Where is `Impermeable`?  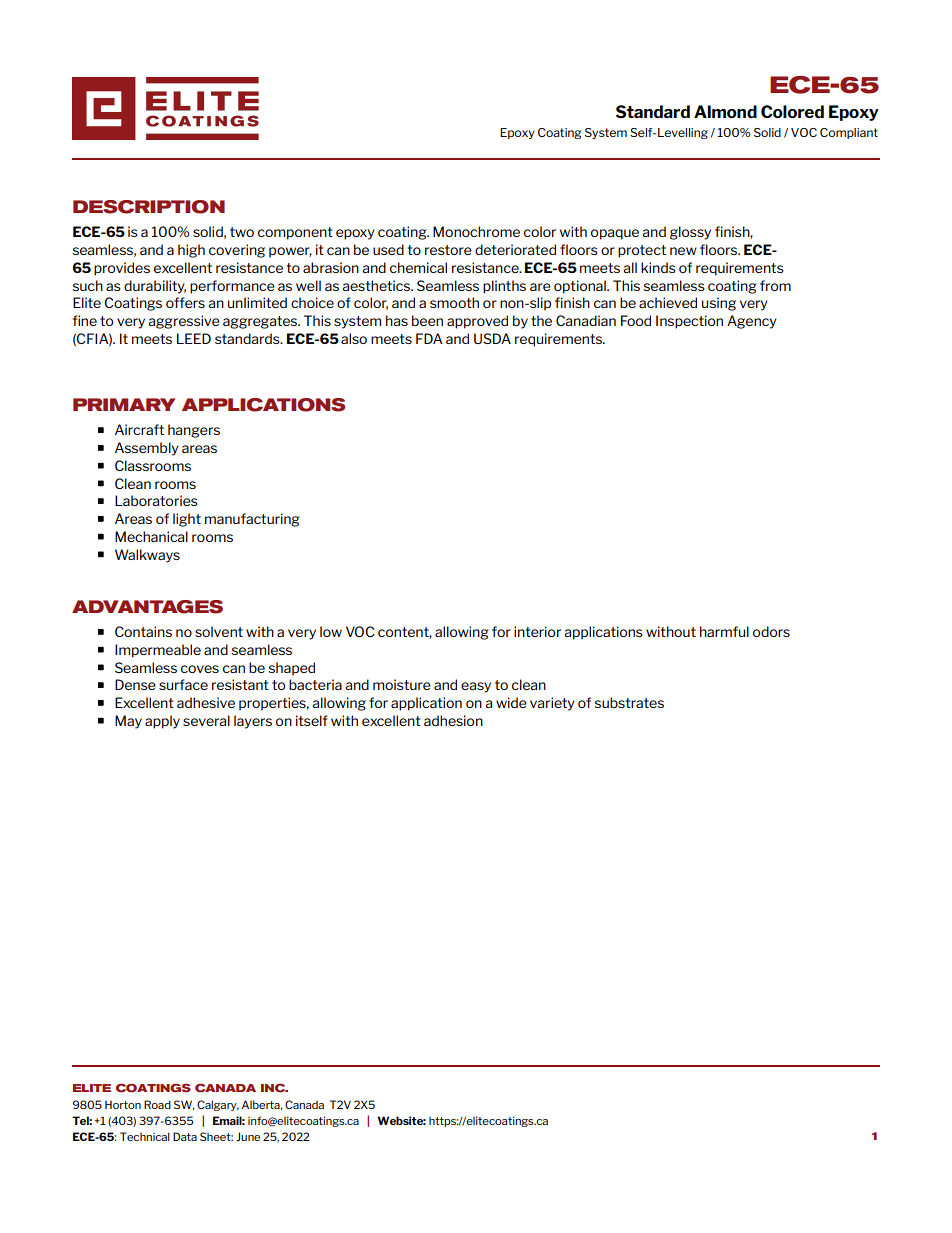
Impermeable is located at coordinates (158, 651).
